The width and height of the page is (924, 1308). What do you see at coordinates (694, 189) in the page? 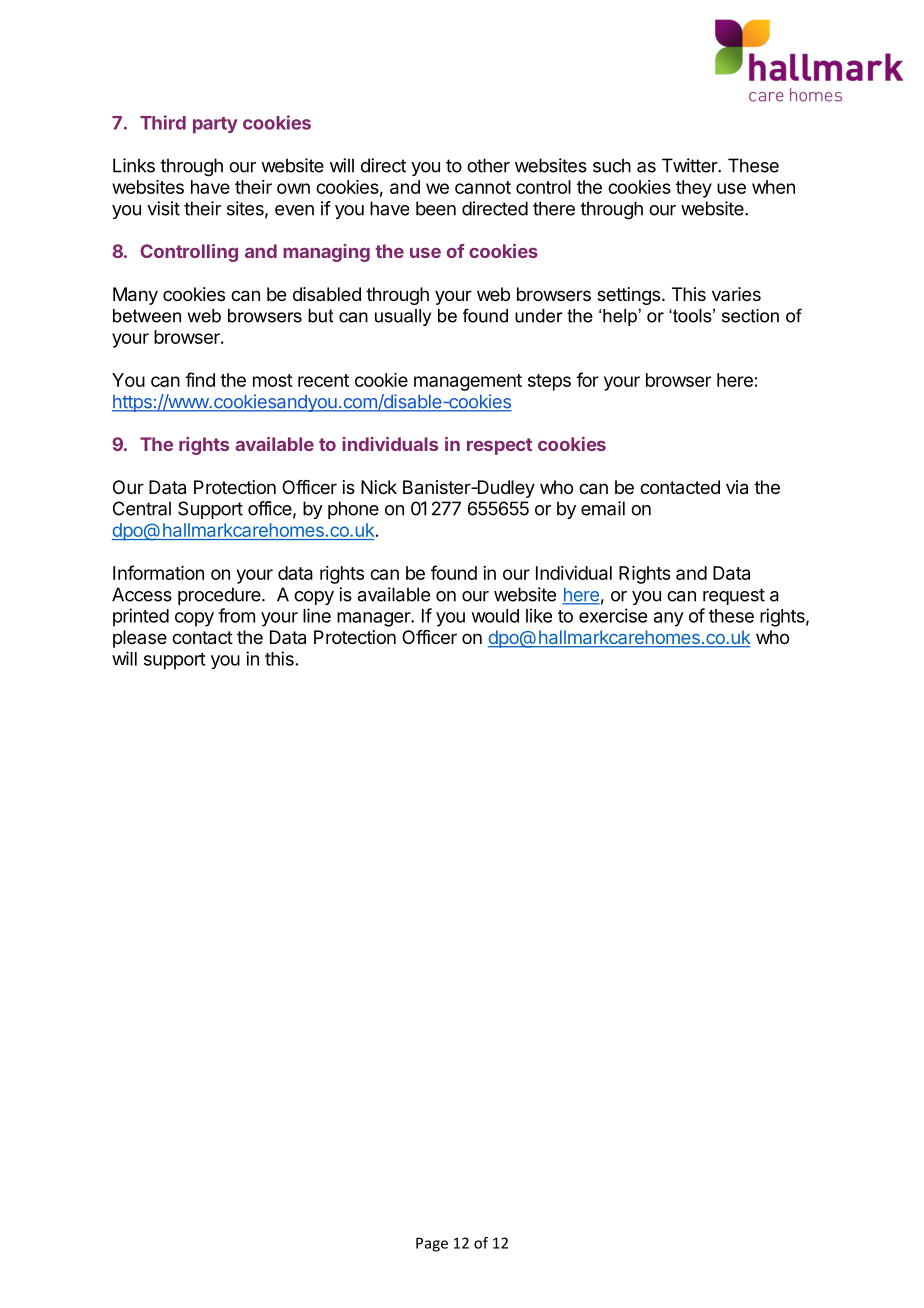
I see `they` at bounding box center [694, 189].
